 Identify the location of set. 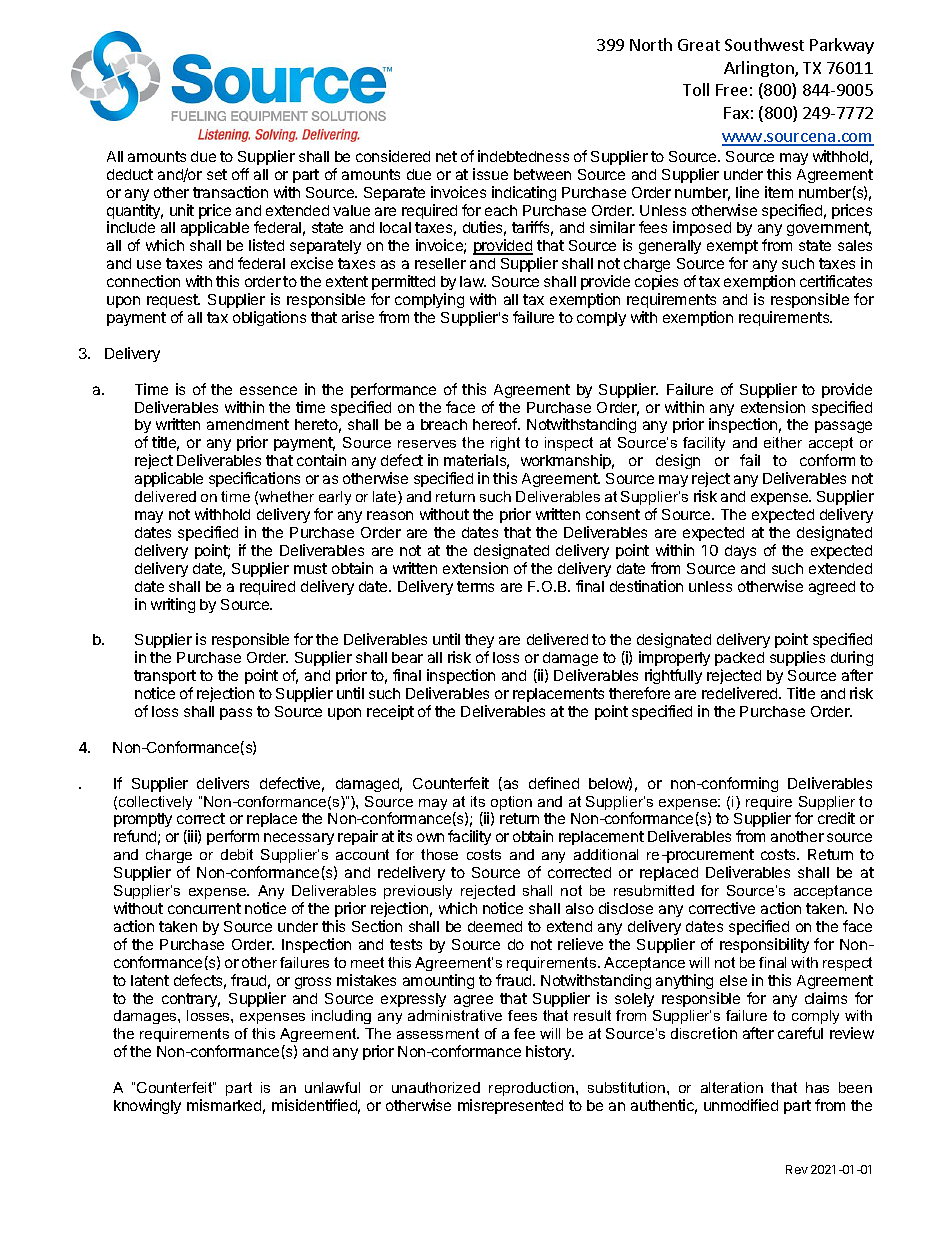
(217, 174).
